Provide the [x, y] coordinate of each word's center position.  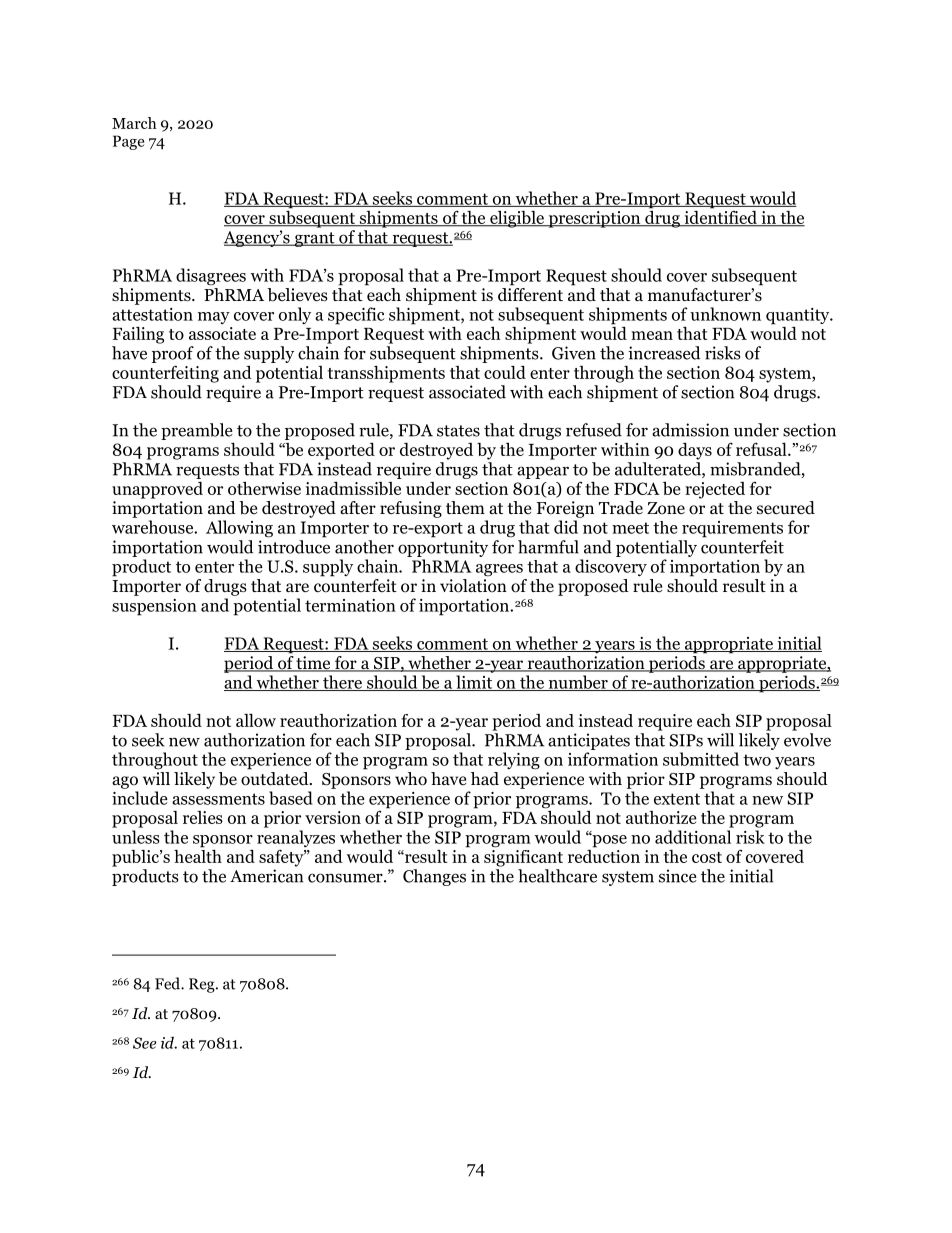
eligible [517, 219]
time [313, 664]
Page [128, 142]
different [530, 293]
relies [203, 817]
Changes [434, 877]
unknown [725, 314]
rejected [715, 490]
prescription [594, 219]
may [214, 318]
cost [707, 857]
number [578, 683]
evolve [807, 740]
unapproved [157, 490]
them [465, 507]
